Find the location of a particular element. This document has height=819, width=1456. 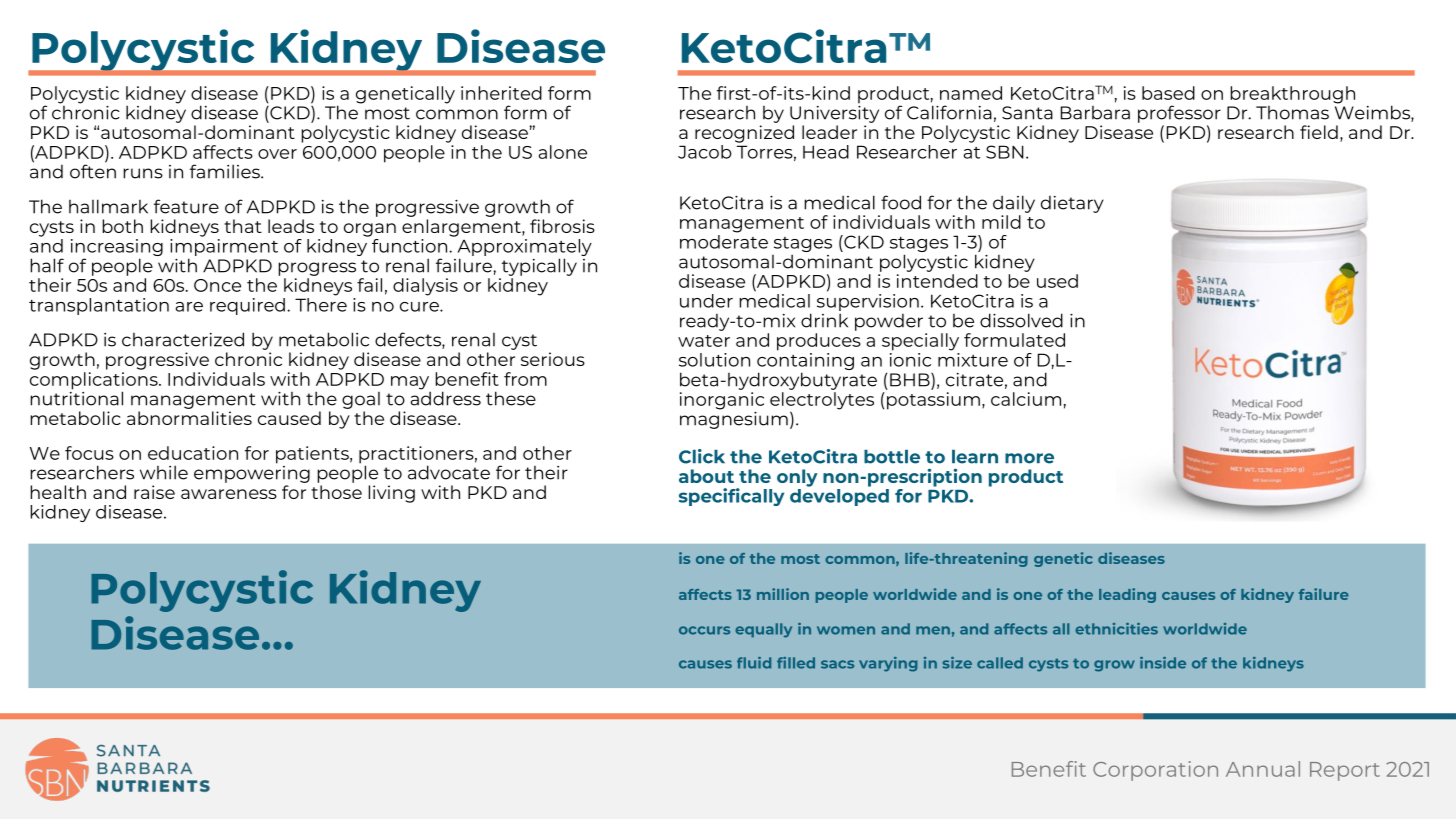

more is located at coordinates (1029, 458).
